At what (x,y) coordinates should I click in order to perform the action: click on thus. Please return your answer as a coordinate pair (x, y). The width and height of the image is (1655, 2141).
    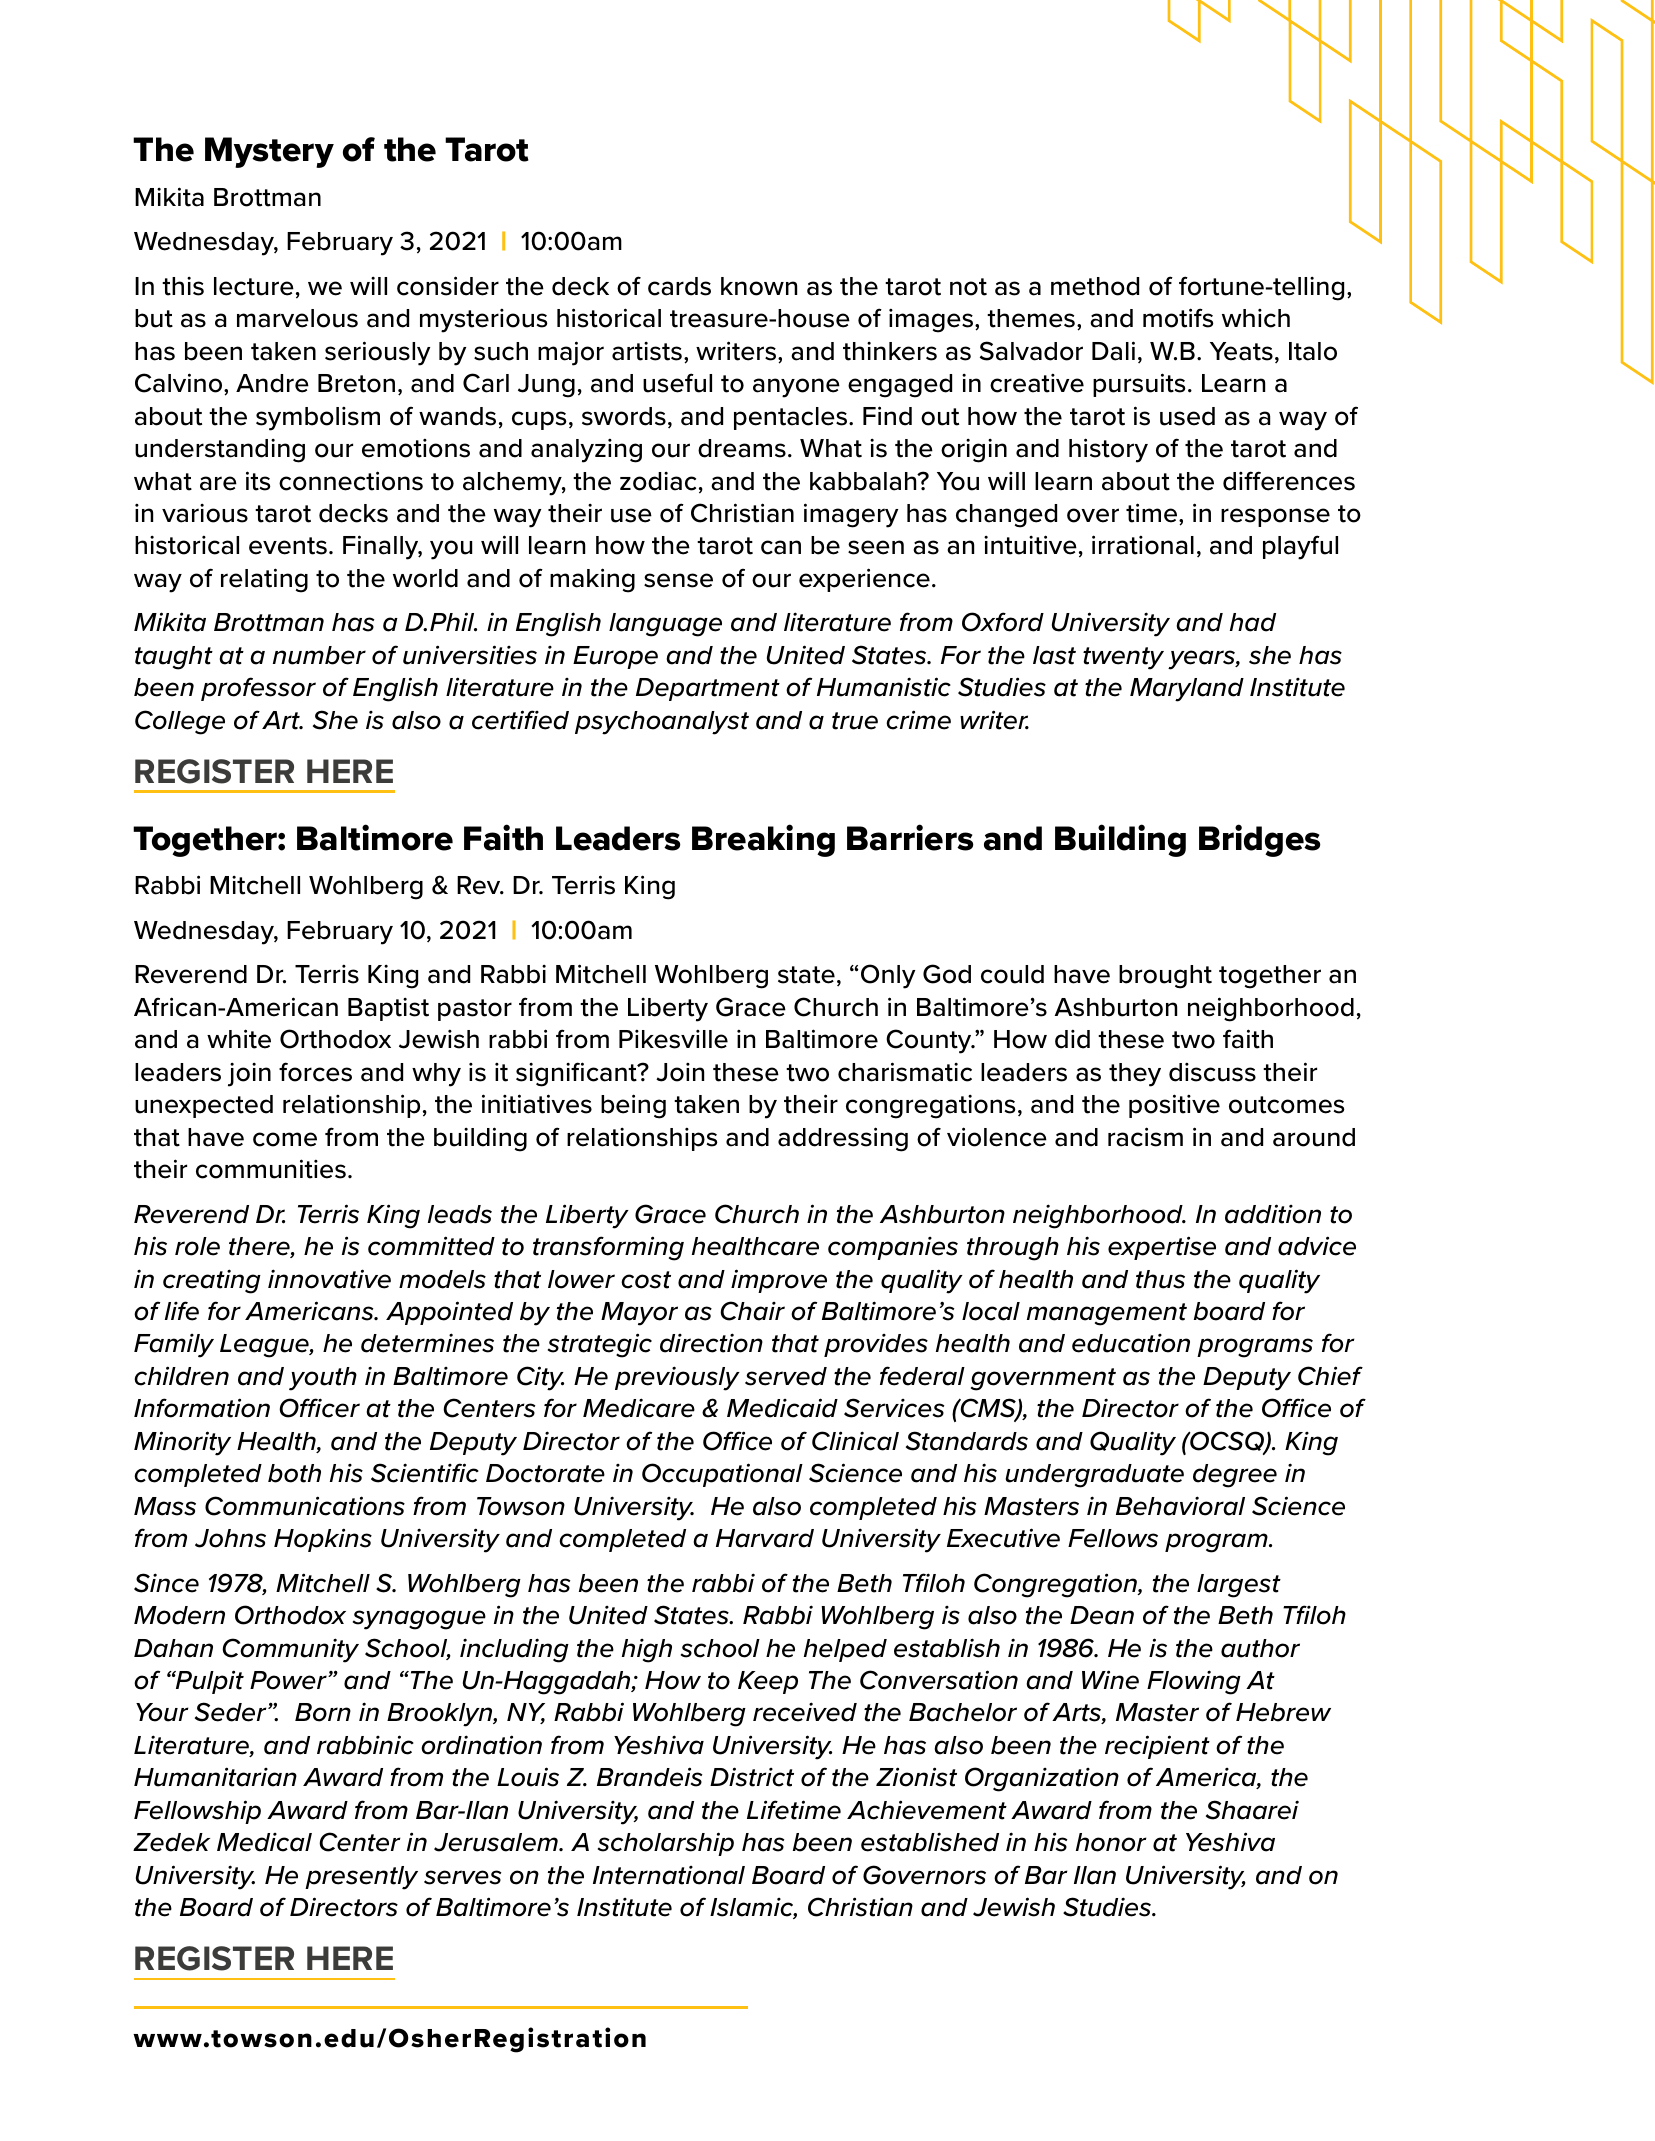
    Looking at the image, I should click on (1160, 1279).
